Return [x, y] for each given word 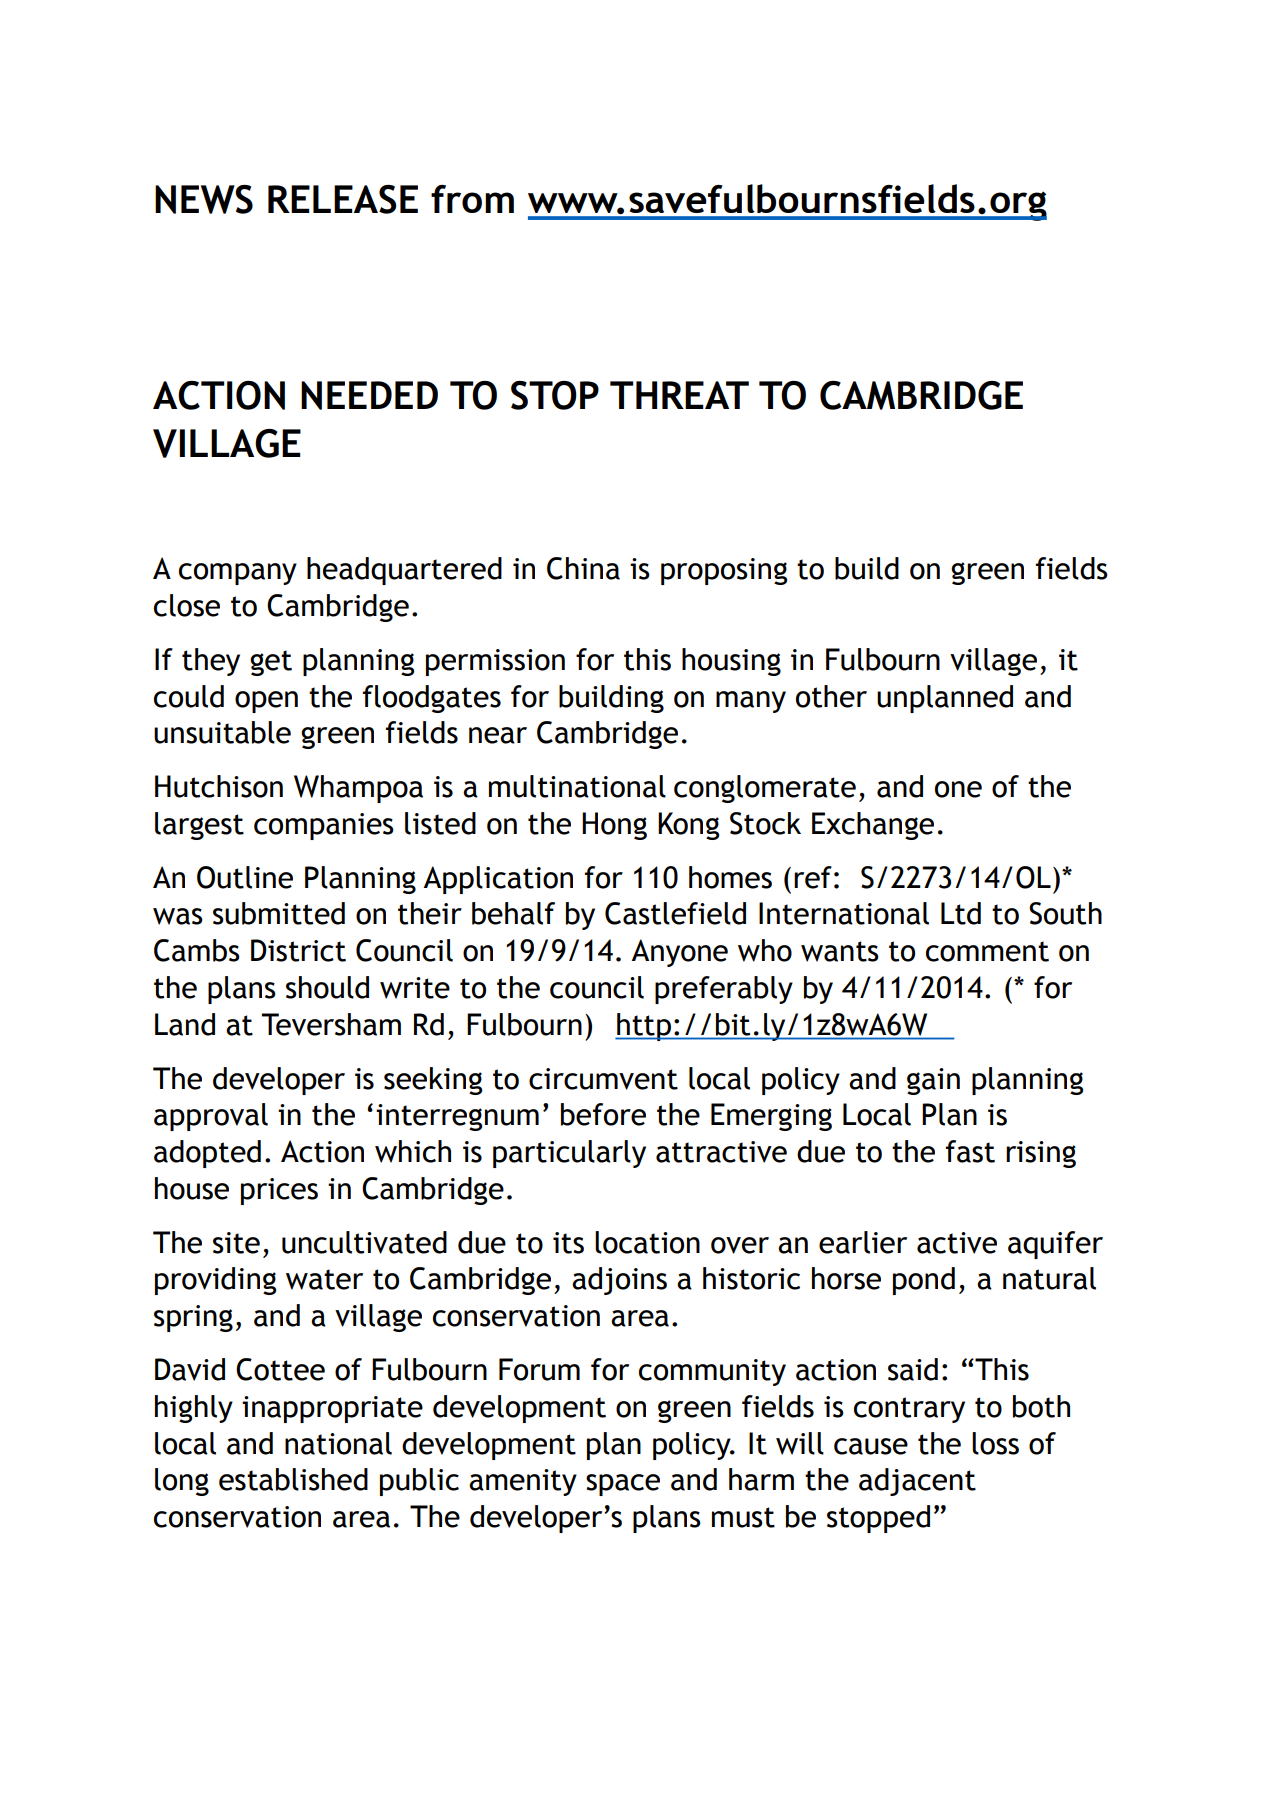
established [293, 1479]
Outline [245, 877]
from [472, 199]
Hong [614, 826]
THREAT [679, 395]
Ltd [961, 913]
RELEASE [343, 199]
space [623, 1485]
